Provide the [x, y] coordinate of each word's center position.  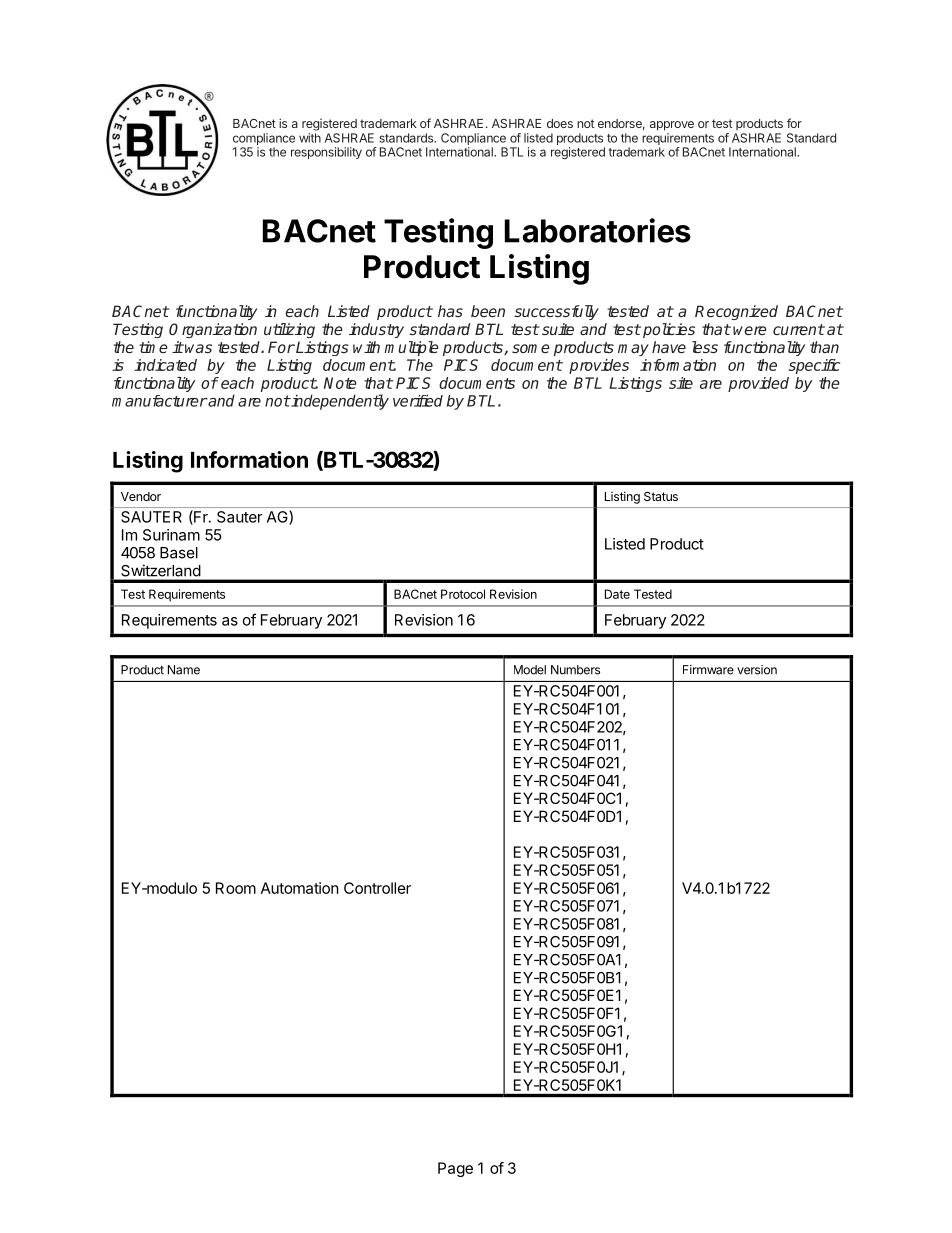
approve [672, 126]
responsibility [326, 153]
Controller [377, 888]
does [560, 123]
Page [455, 1169]
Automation [300, 888]
